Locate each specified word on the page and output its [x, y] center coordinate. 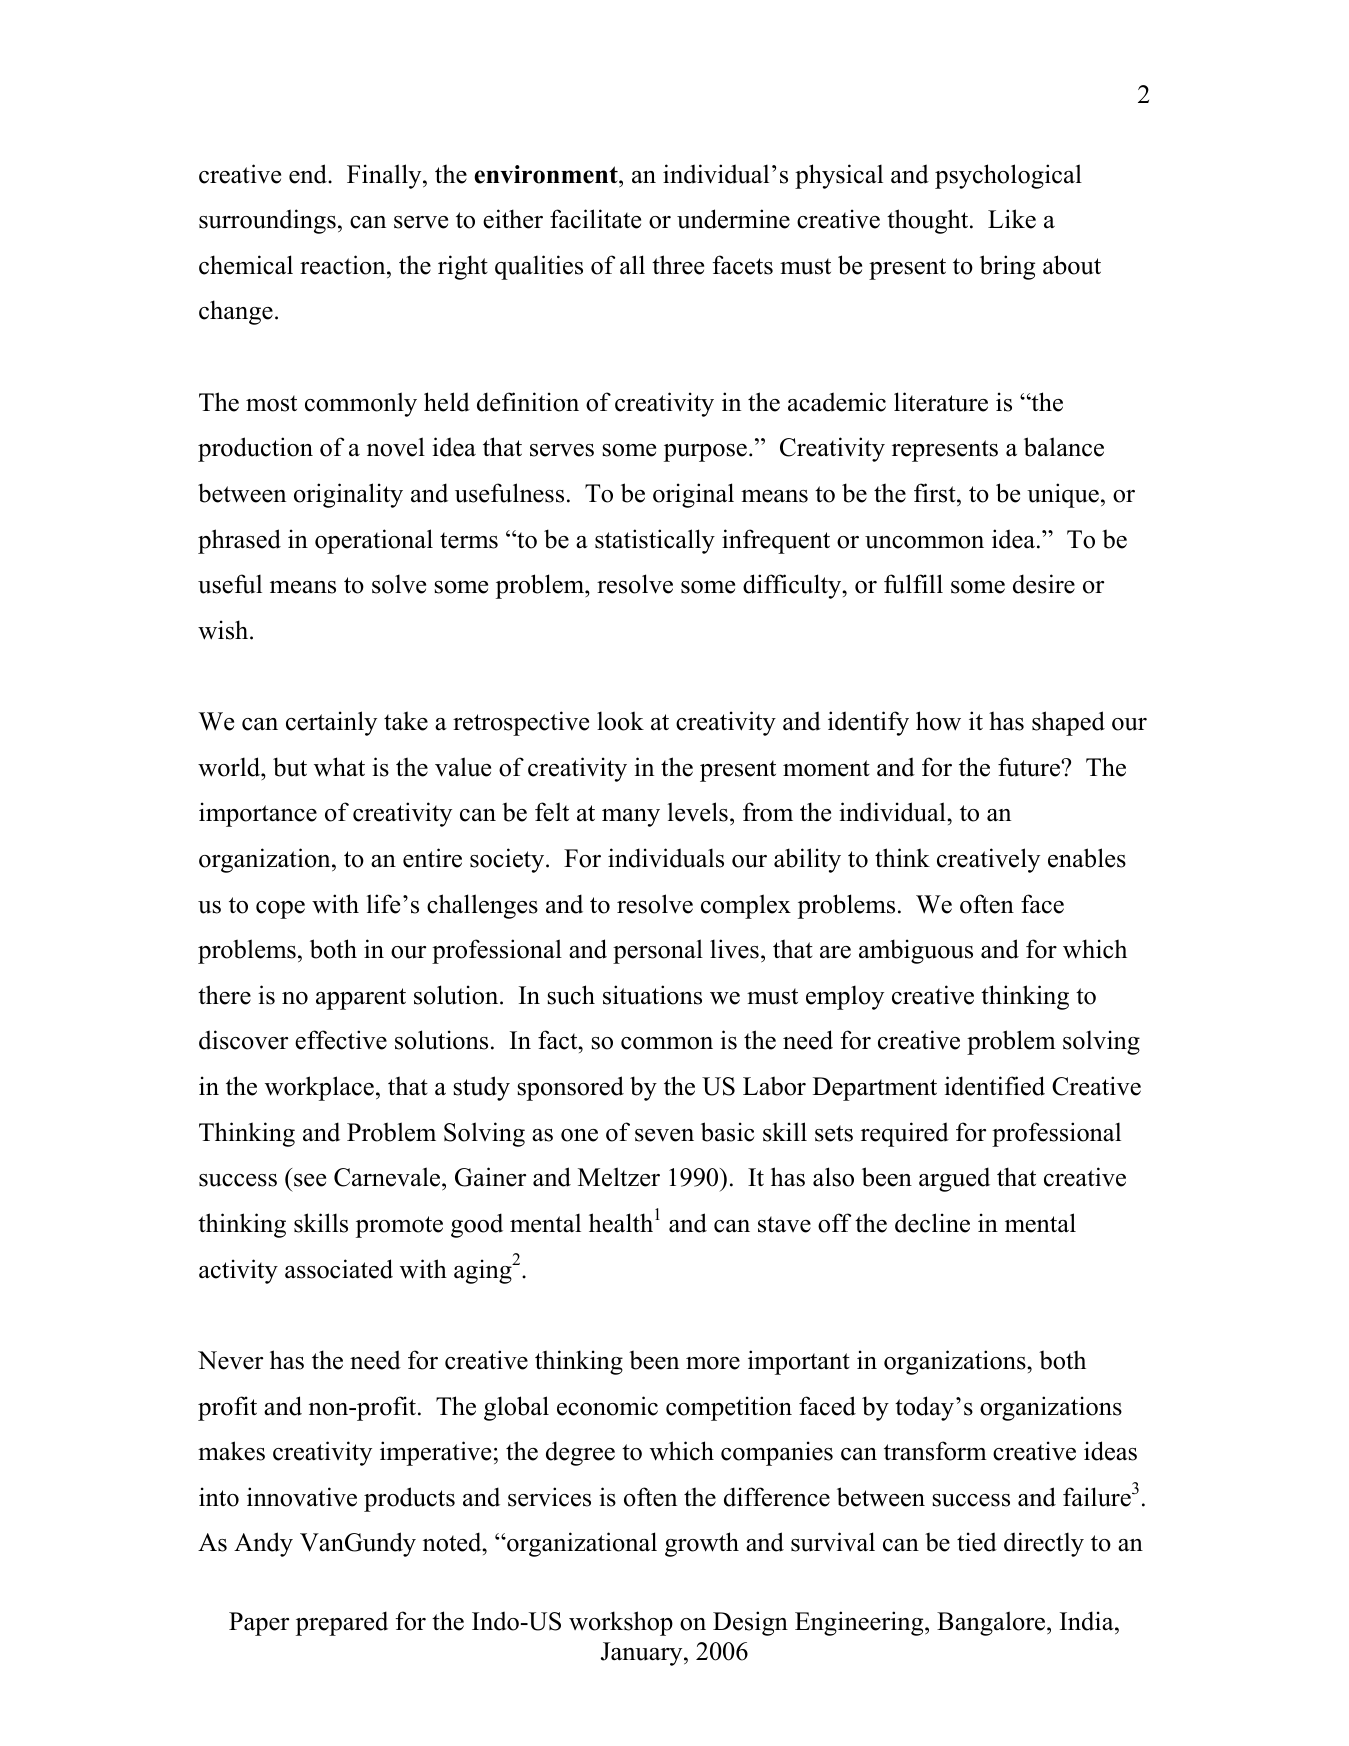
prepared [342, 1623]
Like [1012, 219]
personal [658, 951]
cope [280, 910]
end [309, 174]
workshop [621, 1623]
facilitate [595, 219]
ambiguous [916, 951]
